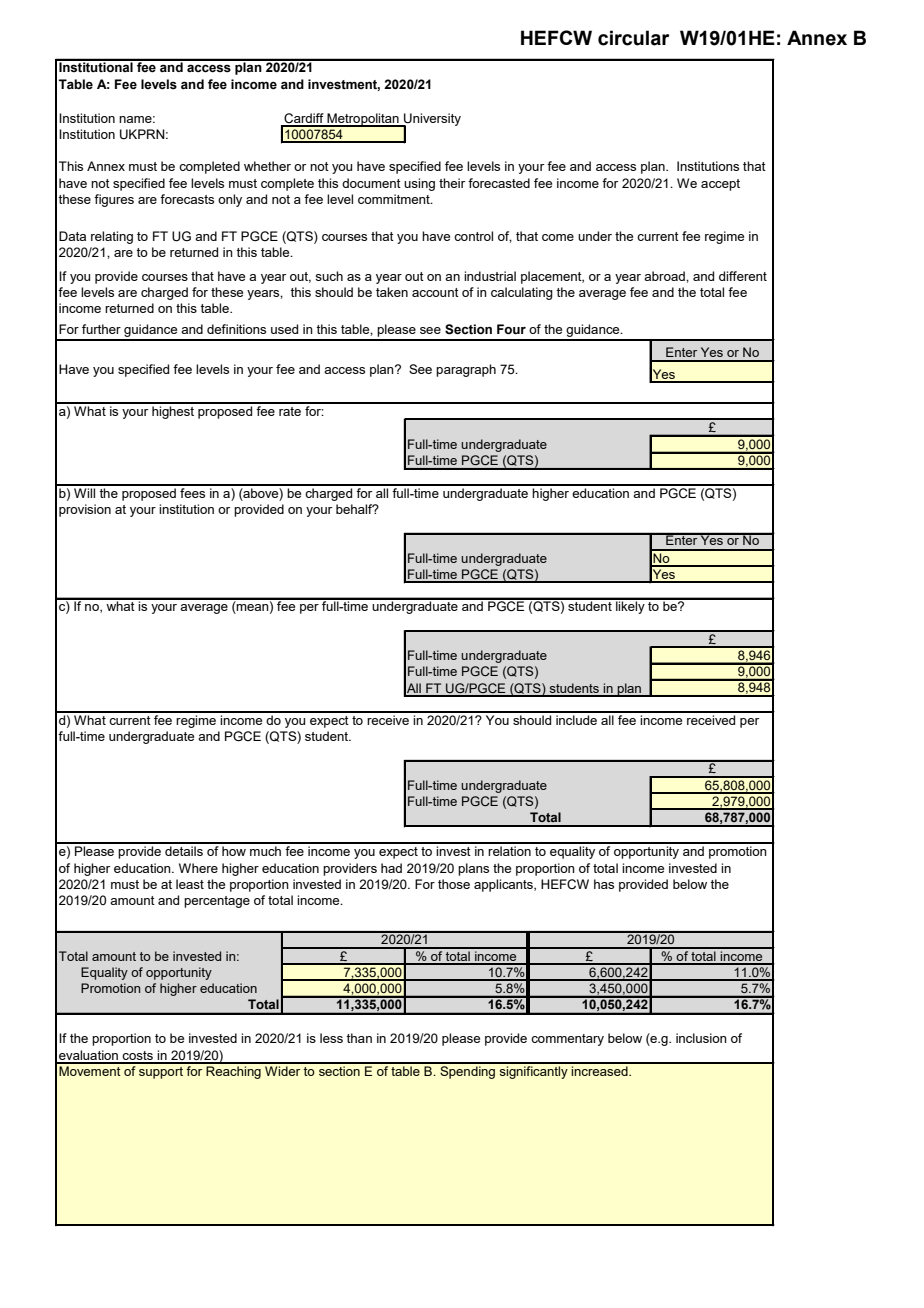 This image has width=924, height=1308. I want to click on Four, so click(511, 329).
